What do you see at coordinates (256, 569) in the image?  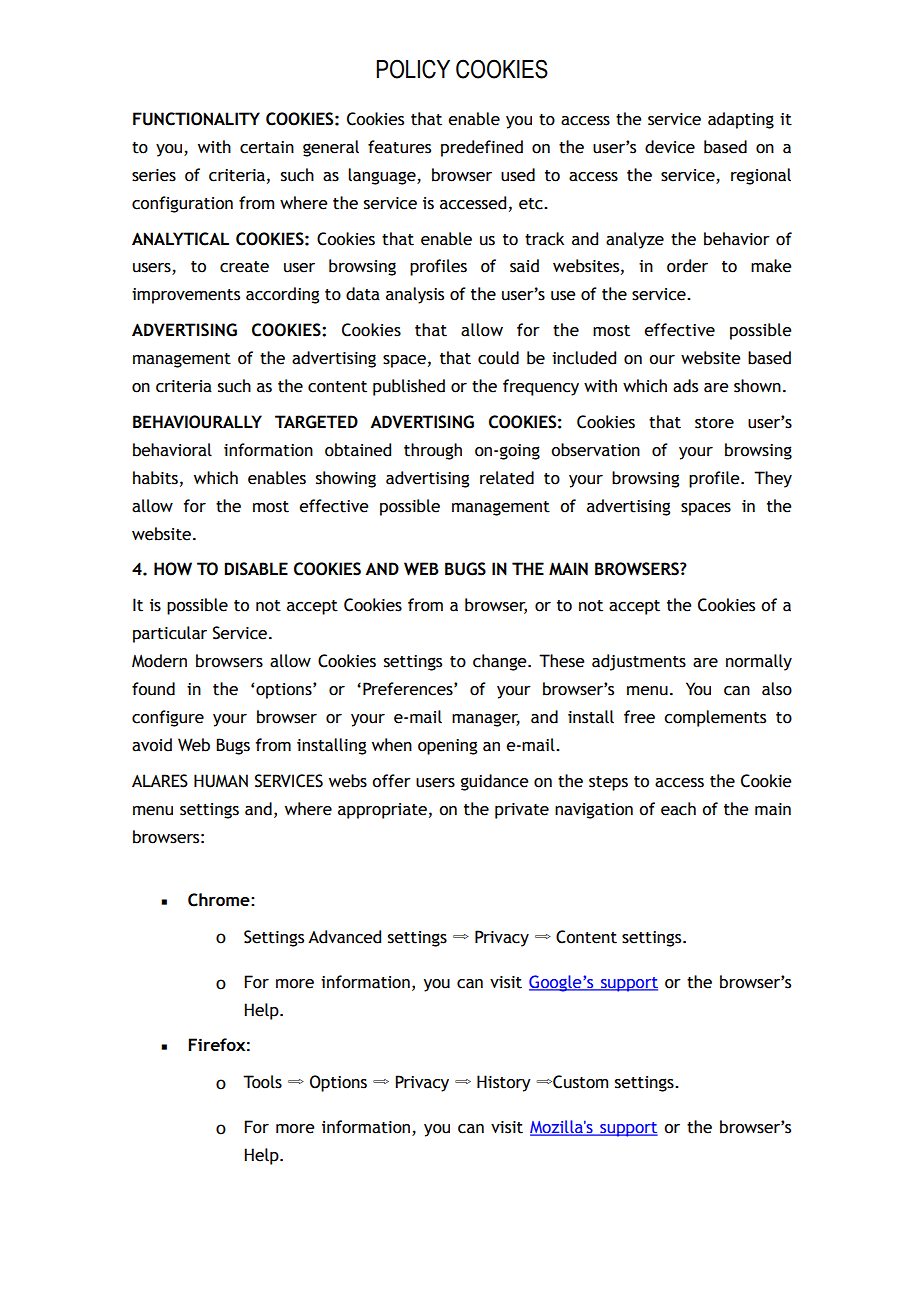 I see `DISABLE` at bounding box center [256, 569].
